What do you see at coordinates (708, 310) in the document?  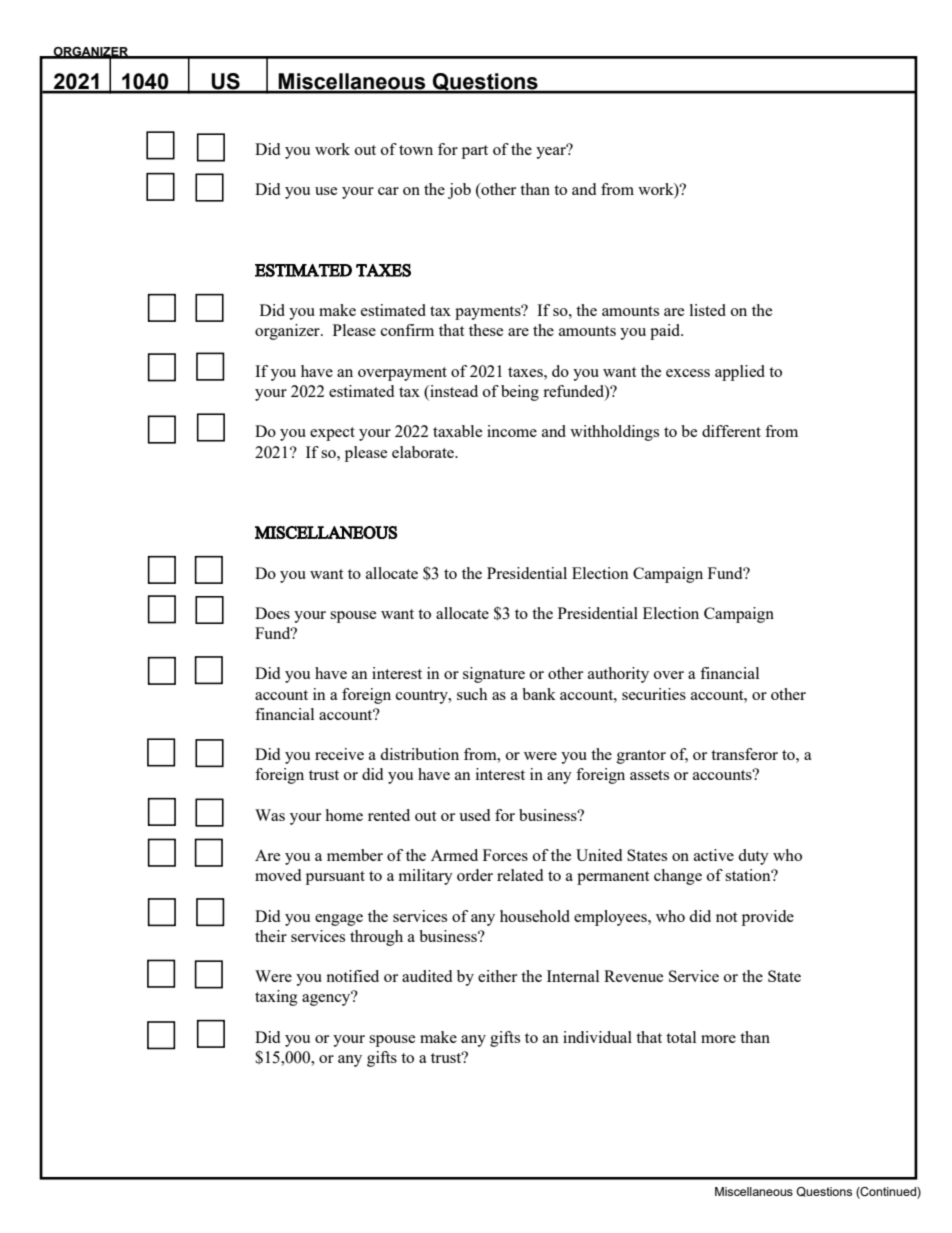 I see `listed` at bounding box center [708, 310].
